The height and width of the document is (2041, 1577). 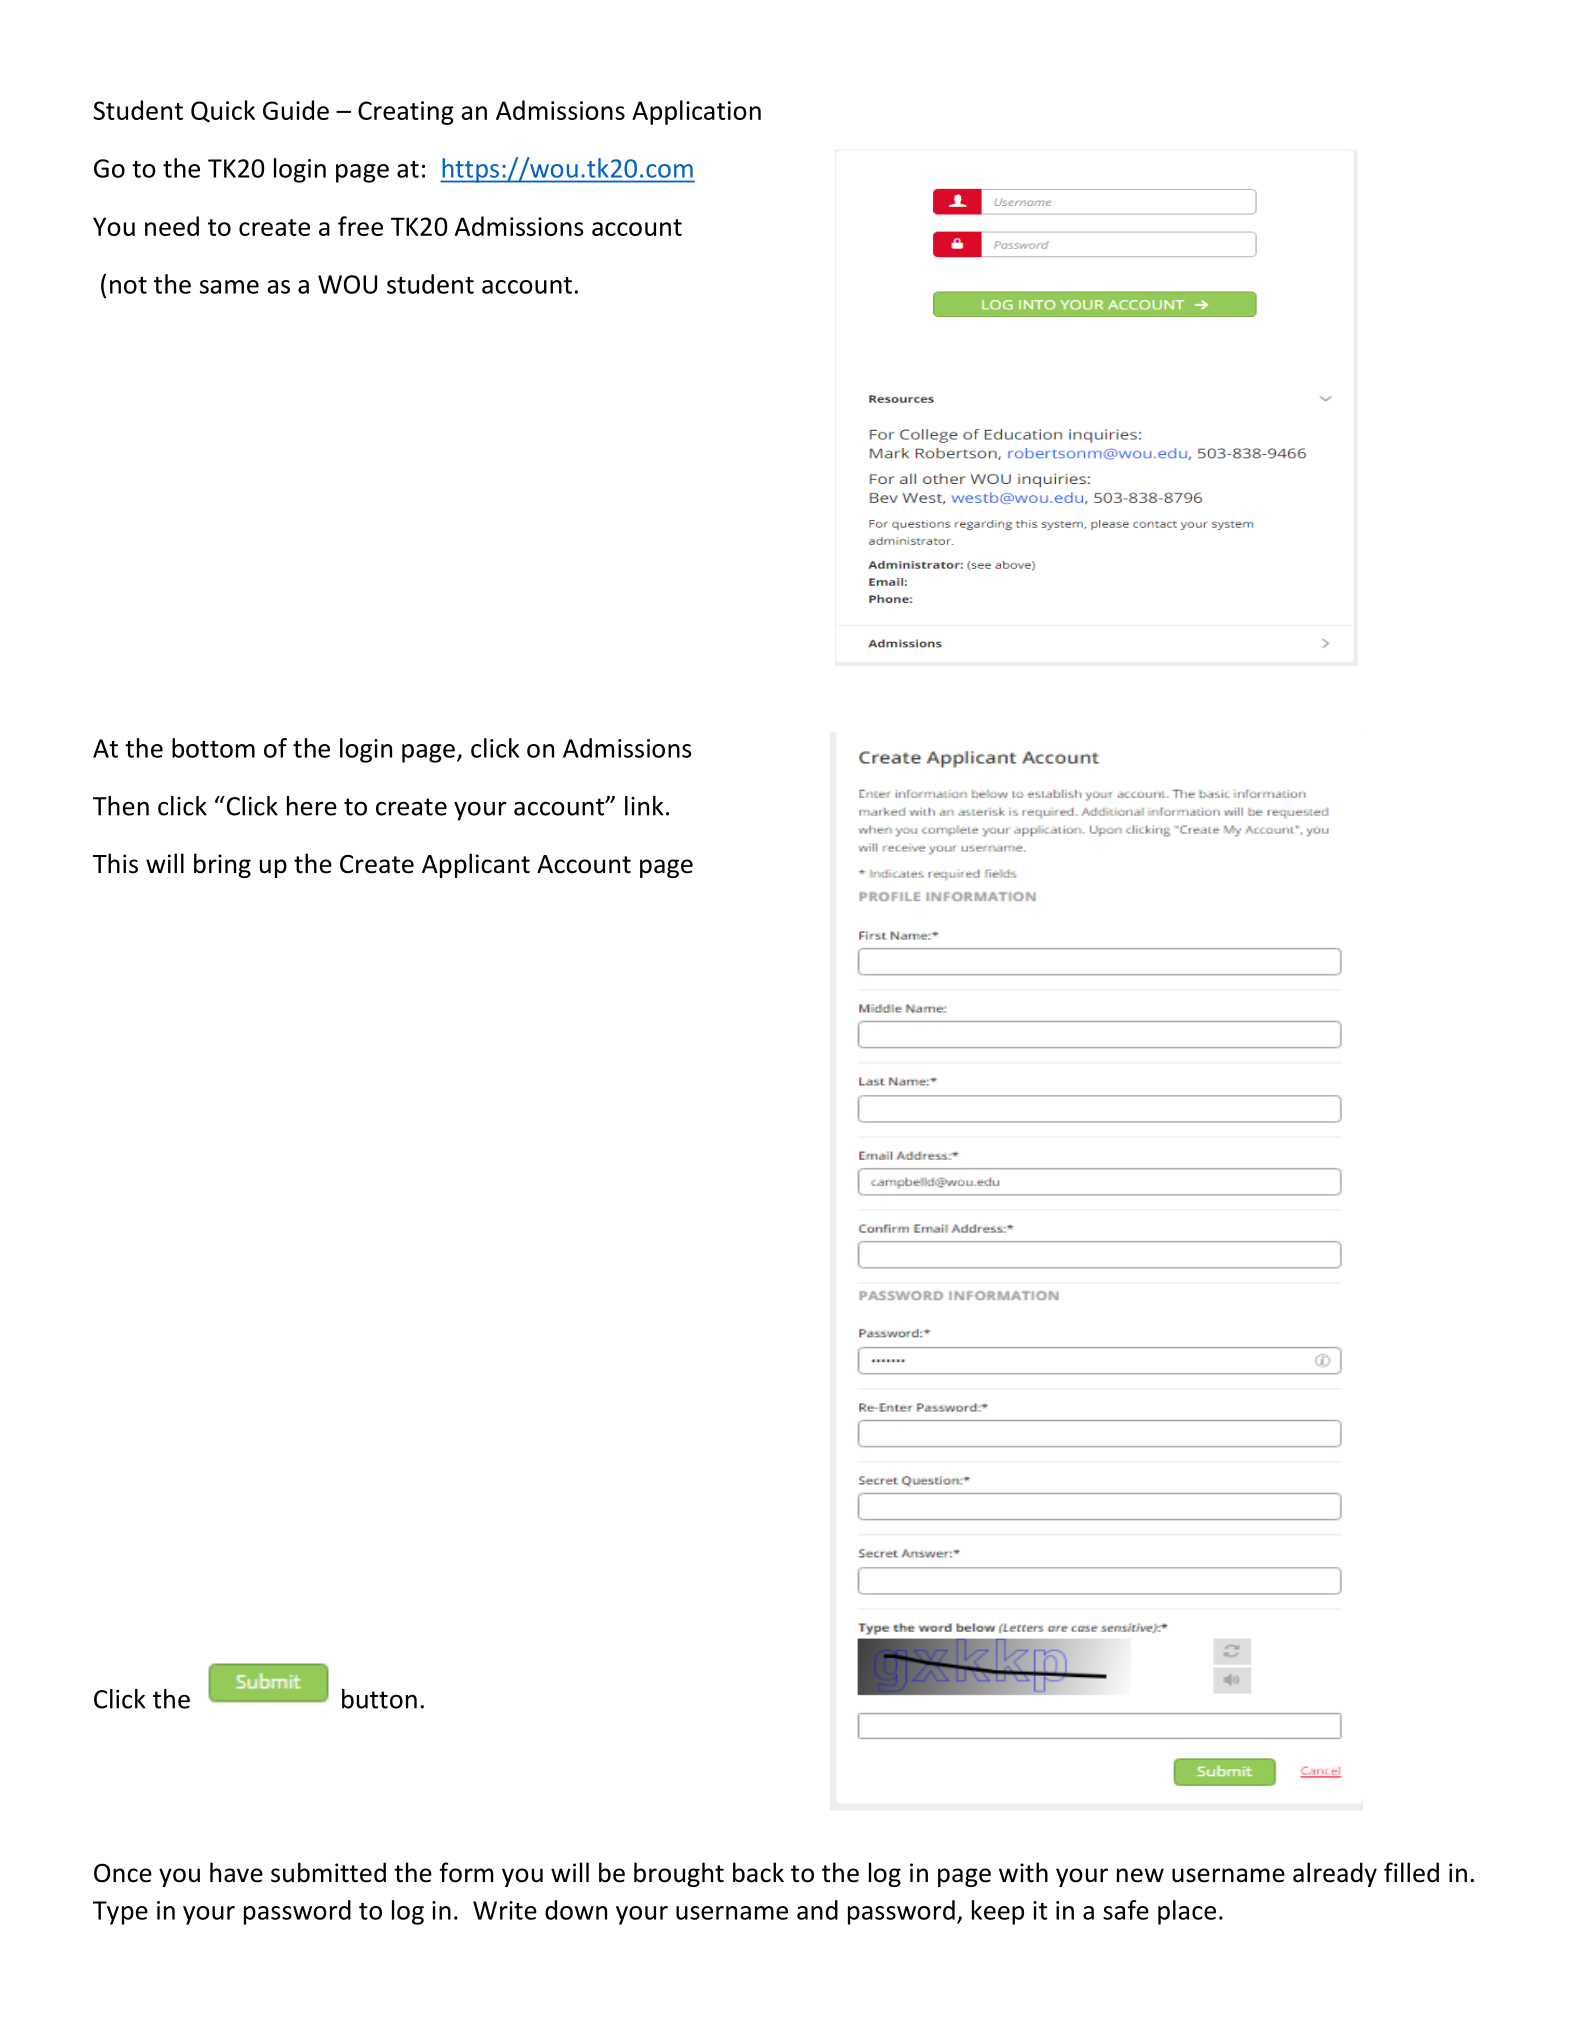 What do you see at coordinates (312, 806) in the document?
I see `here` at bounding box center [312, 806].
